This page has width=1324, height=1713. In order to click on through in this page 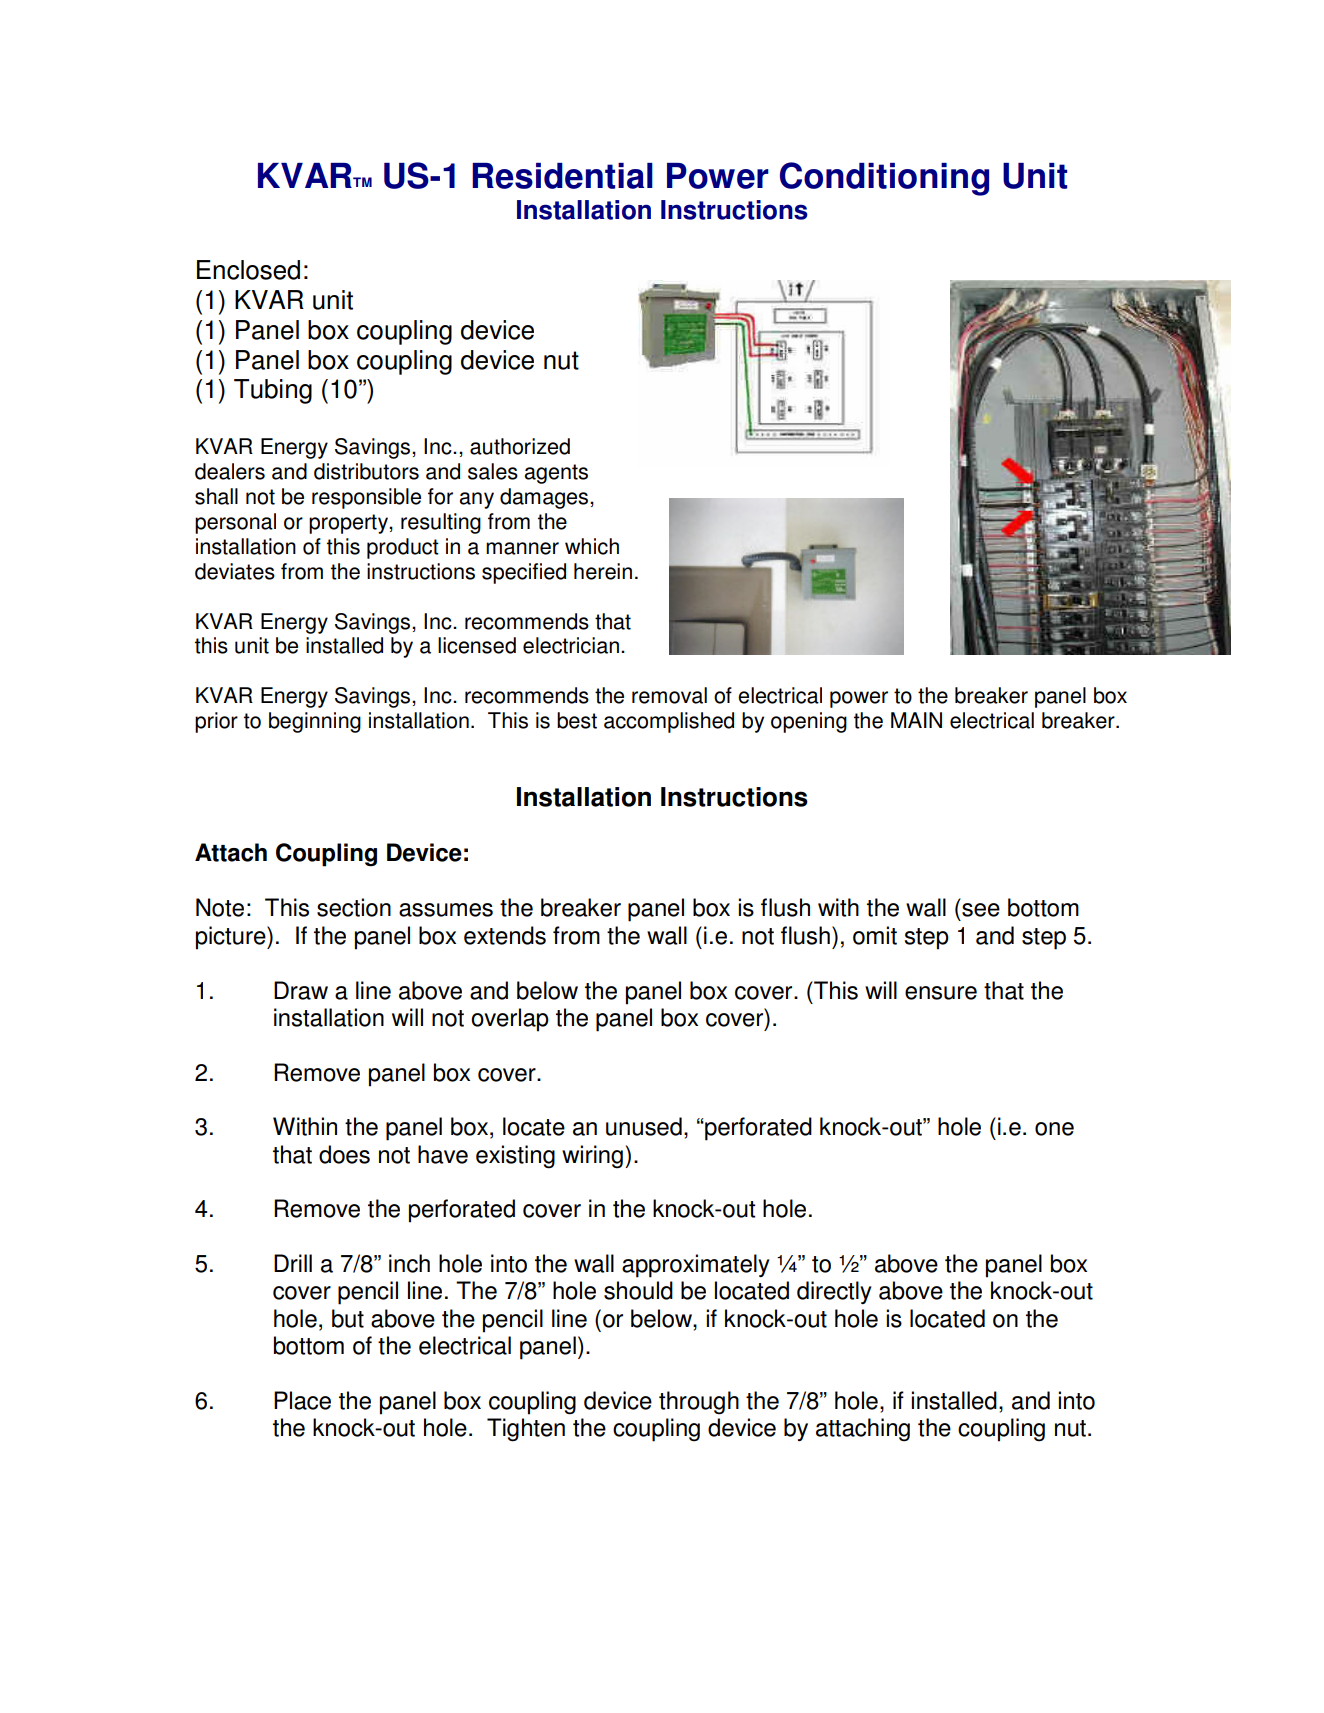, I will do `click(699, 1403)`.
